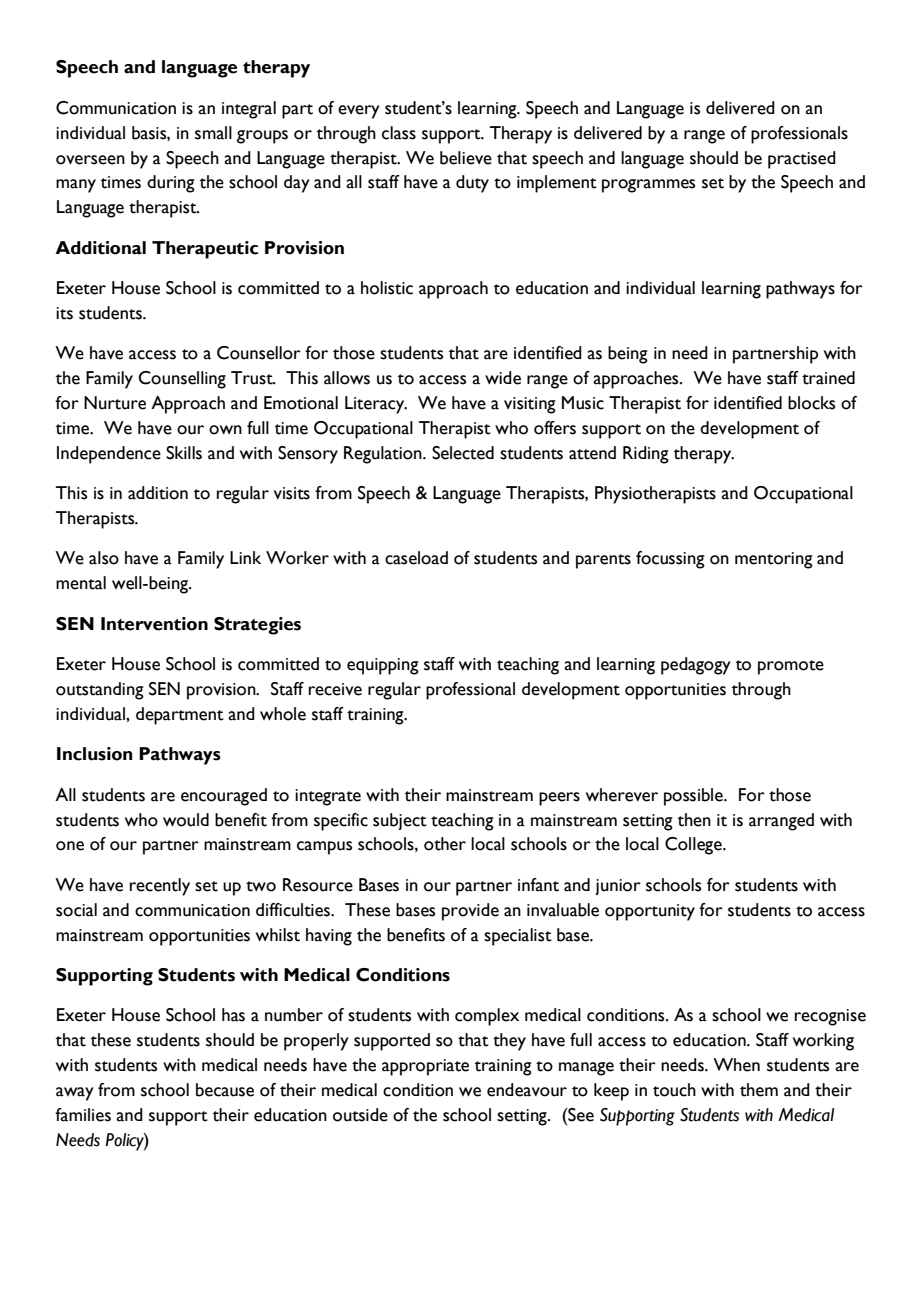  Describe the element at coordinates (759, 1090) in the image. I see `them` at that location.
